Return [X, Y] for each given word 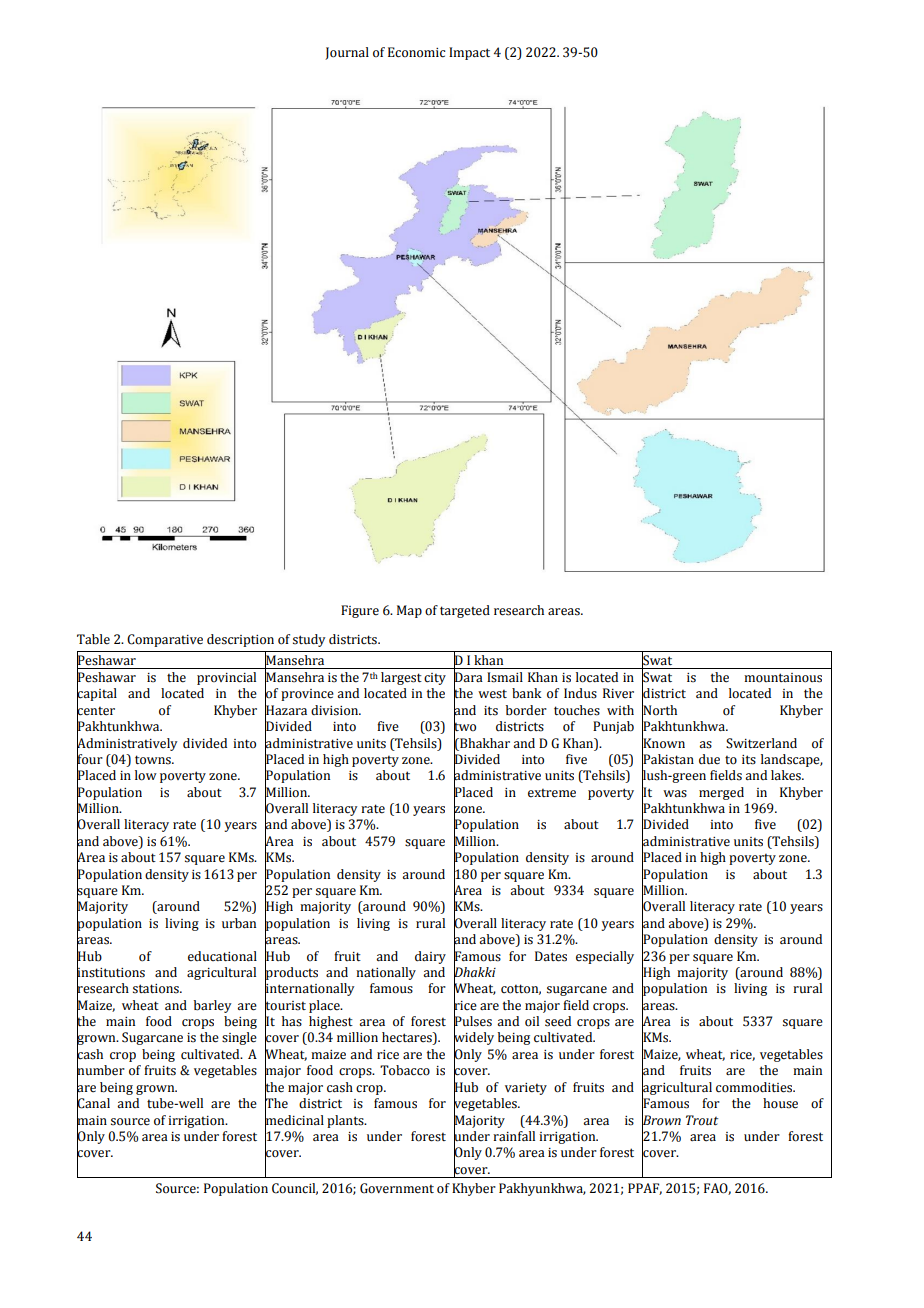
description [240, 640]
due [709, 759]
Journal [347, 53]
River [618, 693]
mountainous [783, 678]
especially [605, 957]
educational [222, 956]
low [146, 775]
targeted [465, 611]
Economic [417, 52]
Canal [93, 1103]
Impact [469, 53]
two [465, 727]
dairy [430, 957]
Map [409, 611]
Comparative [165, 640]
